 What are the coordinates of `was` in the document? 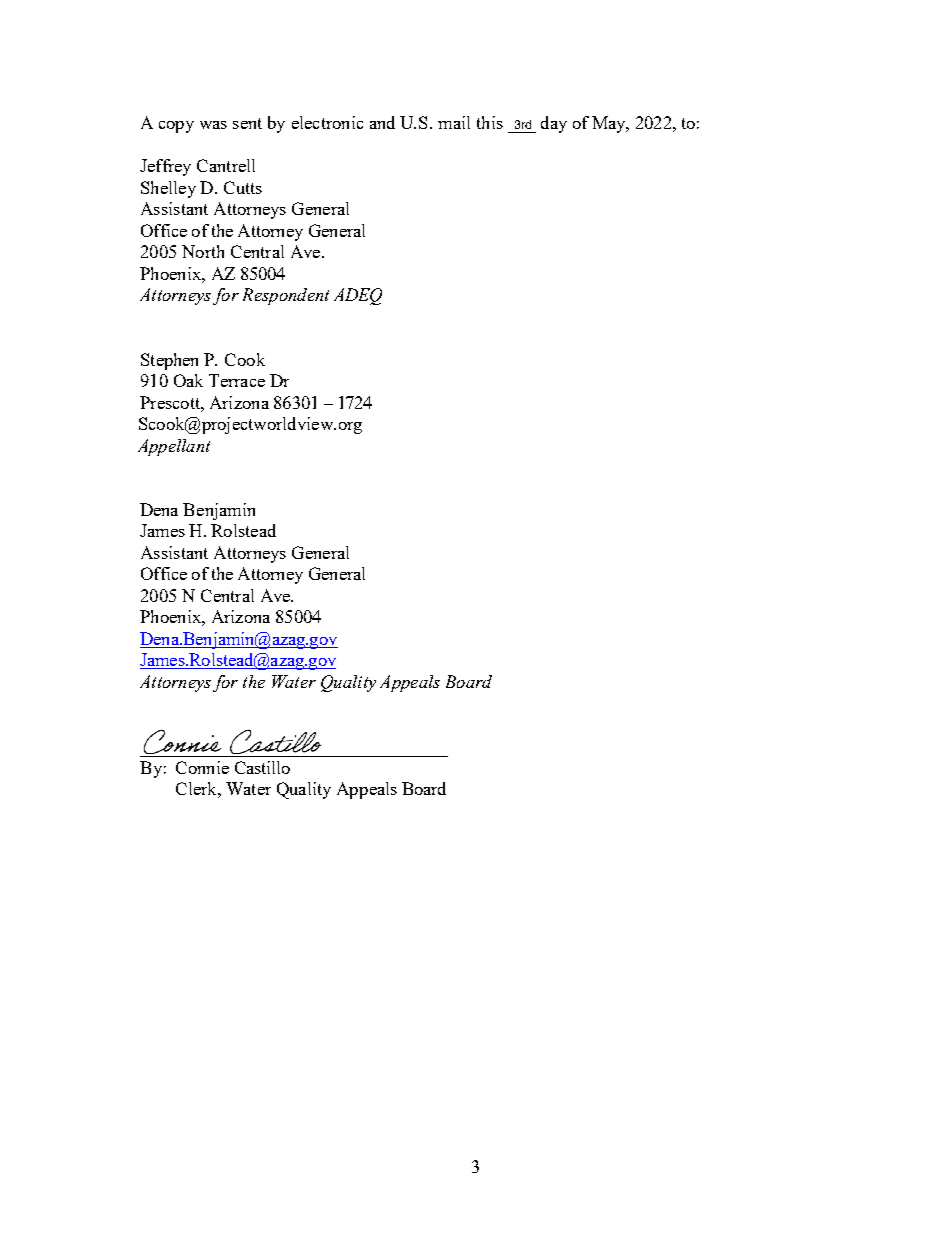 It's located at (213, 125).
